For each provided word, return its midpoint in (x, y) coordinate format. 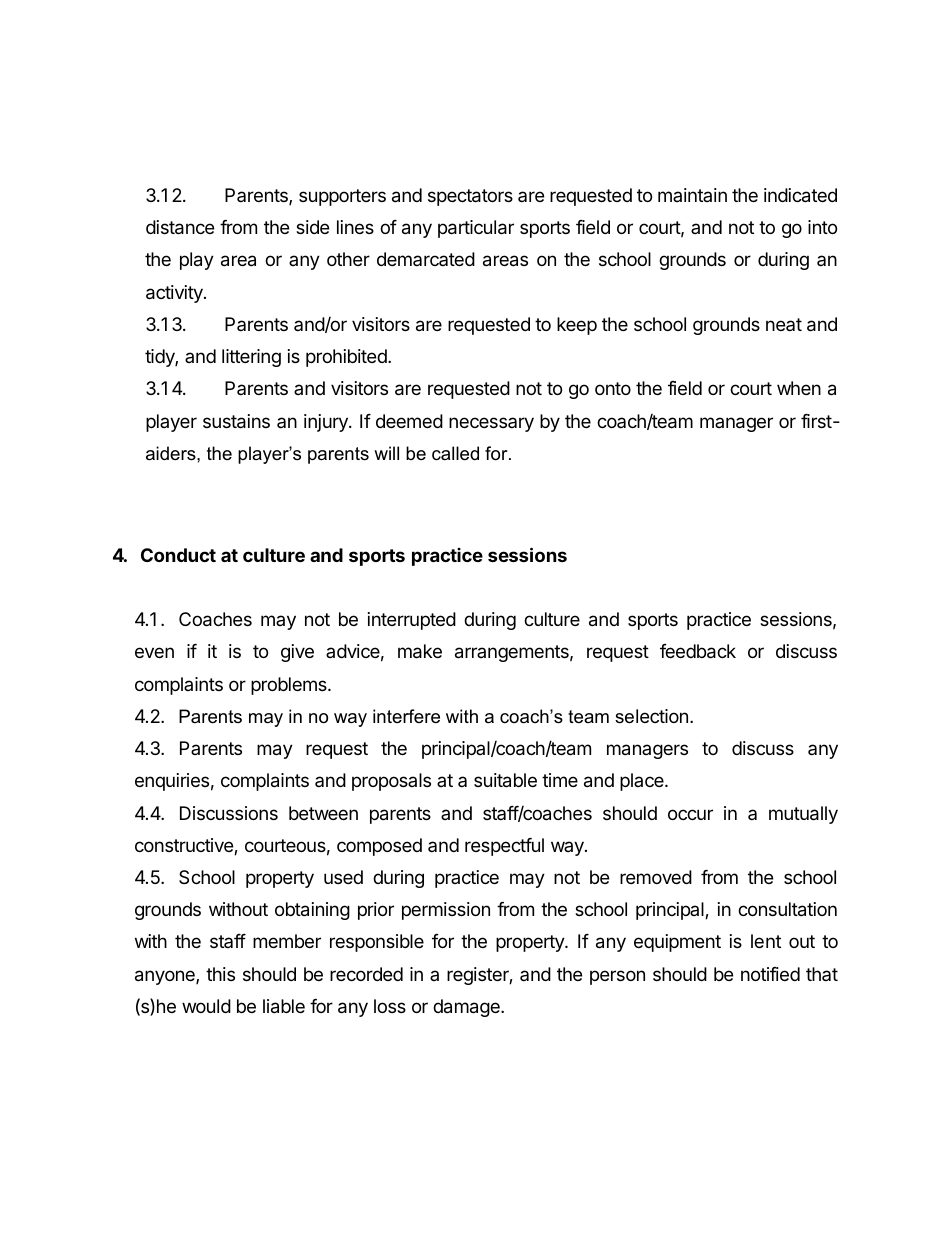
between (323, 813)
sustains (236, 421)
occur (690, 814)
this (220, 974)
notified (770, 974)
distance (180, 227)
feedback (698, 651)
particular (476, 229)
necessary (491, 424)
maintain (692, 195)
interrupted (412, 621)
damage (467, 1008)
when (799, 388)
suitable (505, 780)
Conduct (178, 555)
